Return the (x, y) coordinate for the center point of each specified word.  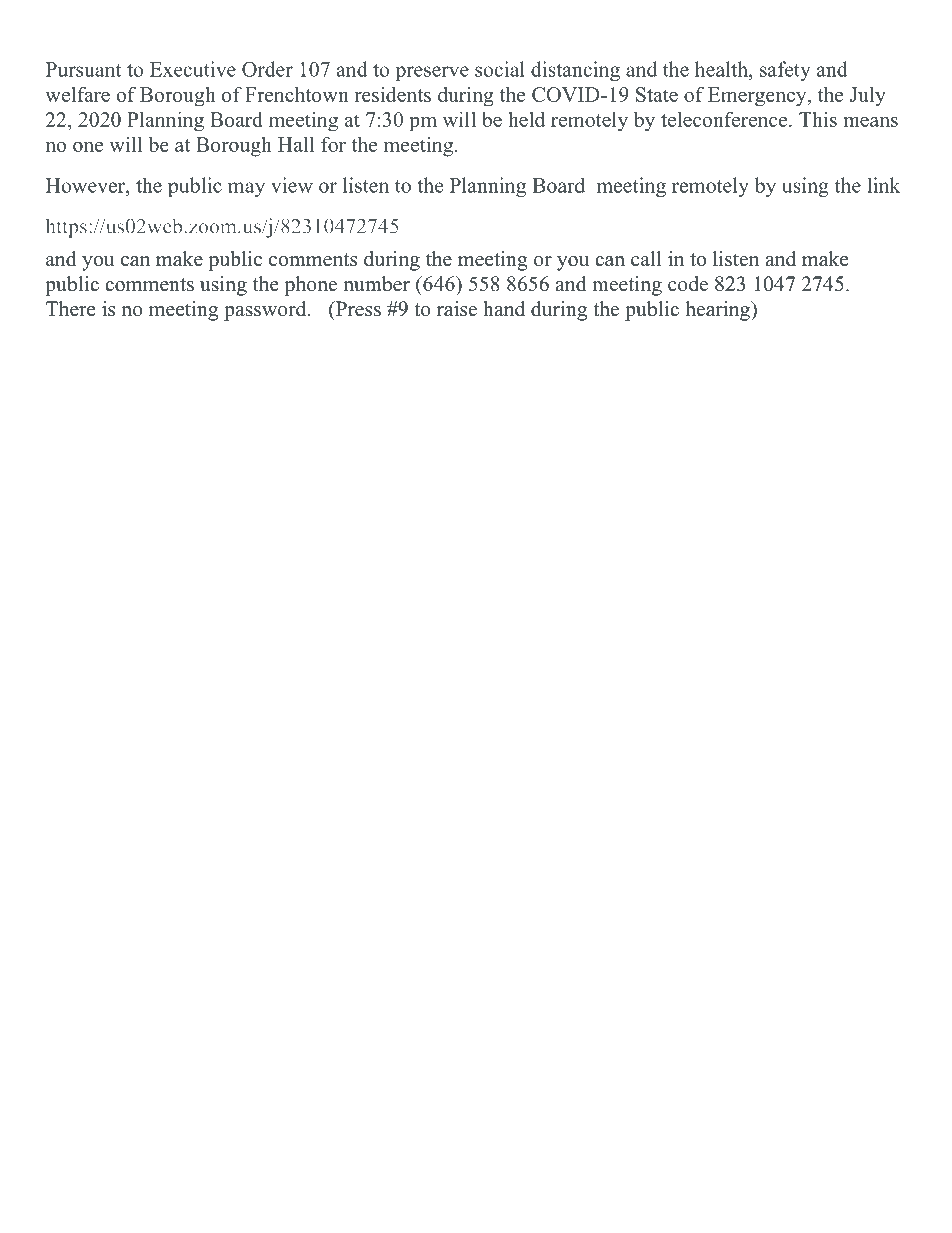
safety (785, 71)
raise (457, 309)
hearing (718, 311)
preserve (432, 73)
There (71, 309)
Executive (193, 69)
